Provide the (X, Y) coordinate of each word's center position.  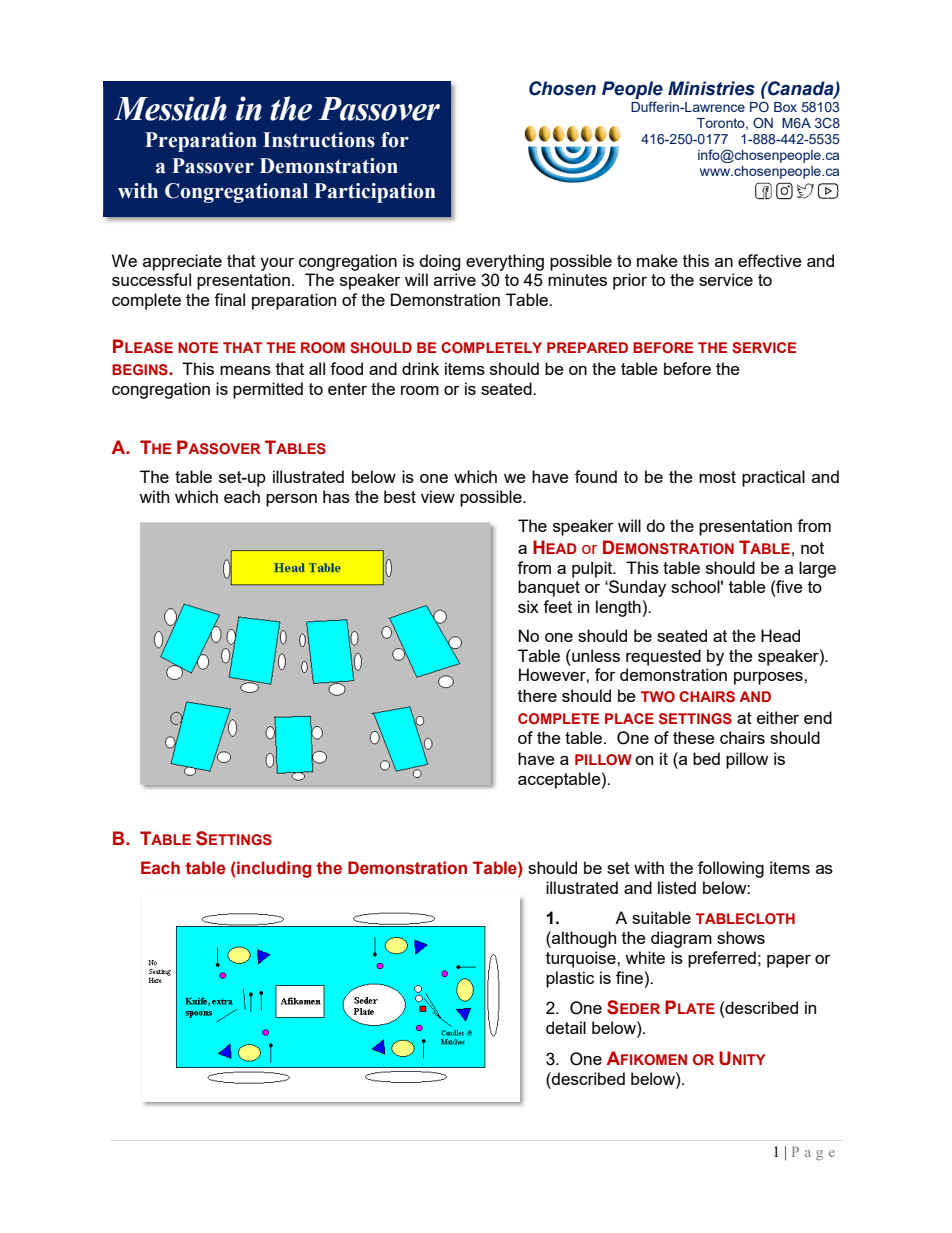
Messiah (170, 108)
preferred (722, 959)
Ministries (711, 88)
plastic (570, 979)
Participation (375, 193)
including (274, 869)
